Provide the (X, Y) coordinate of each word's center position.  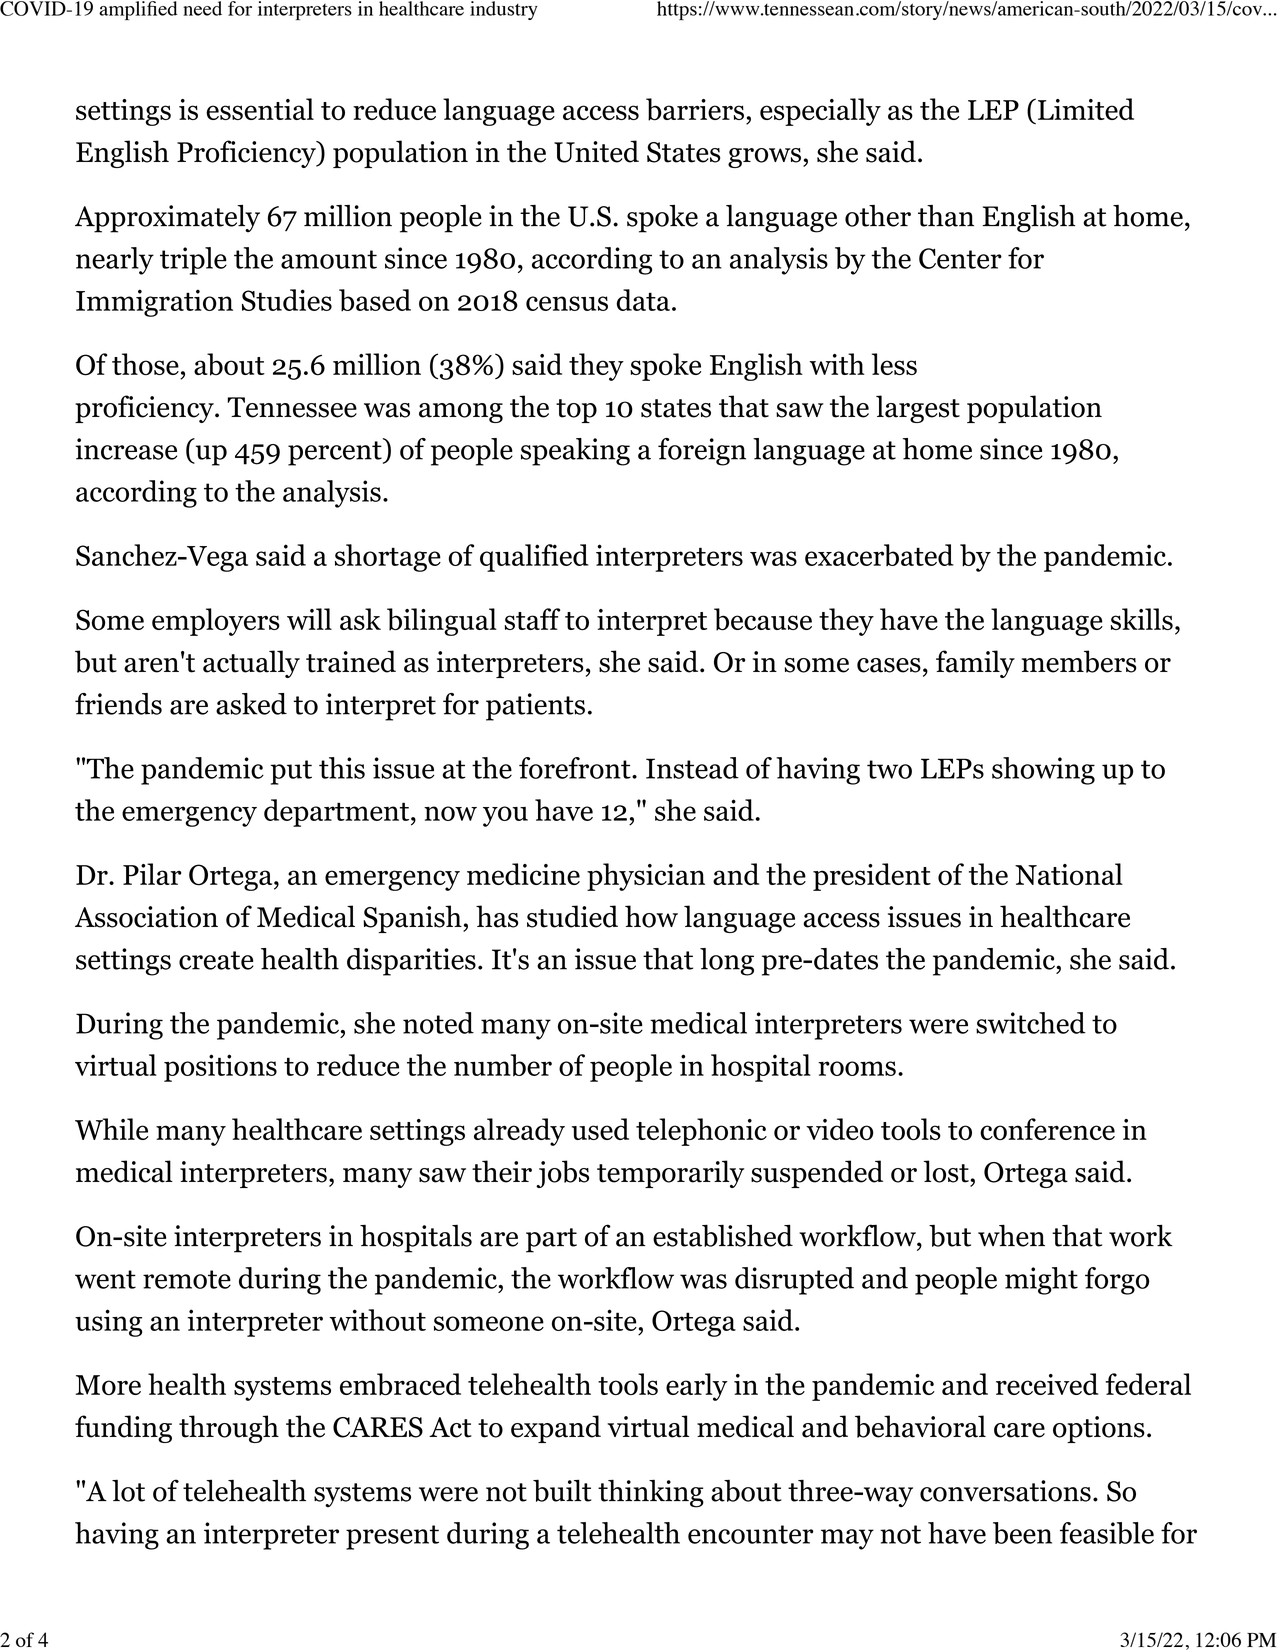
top (576, 411)
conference (1047, 1129)
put (291, 772)
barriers (695, 109)
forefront (576, 768)
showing (1043, 771)
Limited (1086, 109)
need (202, 8)
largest (918, 409)
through (229, 1429)
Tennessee (292, 407)
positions (220, 1068)
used (600, 1129)
